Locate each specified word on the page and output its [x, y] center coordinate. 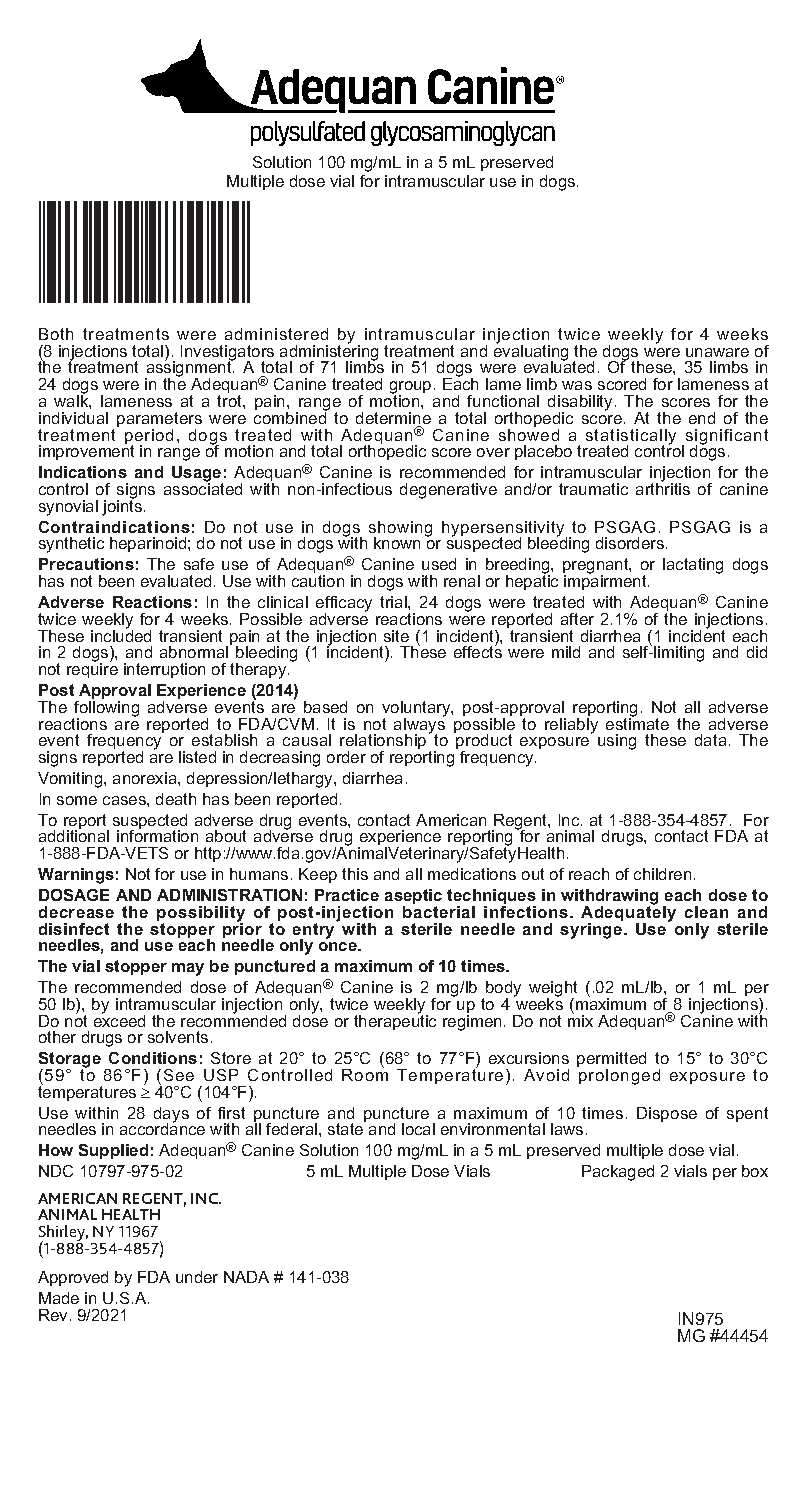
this [355, 874]
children [662, 874]
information [157, 835]
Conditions [153, 1058]
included [121, 634]
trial [394, 602]
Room [365, 1074]
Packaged [618, 1173]
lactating [693, 566]
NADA [246, 1277]
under [197, 1277]
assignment [189, 369]
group [410, 388]
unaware [717, 352]
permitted [611, 1061]
